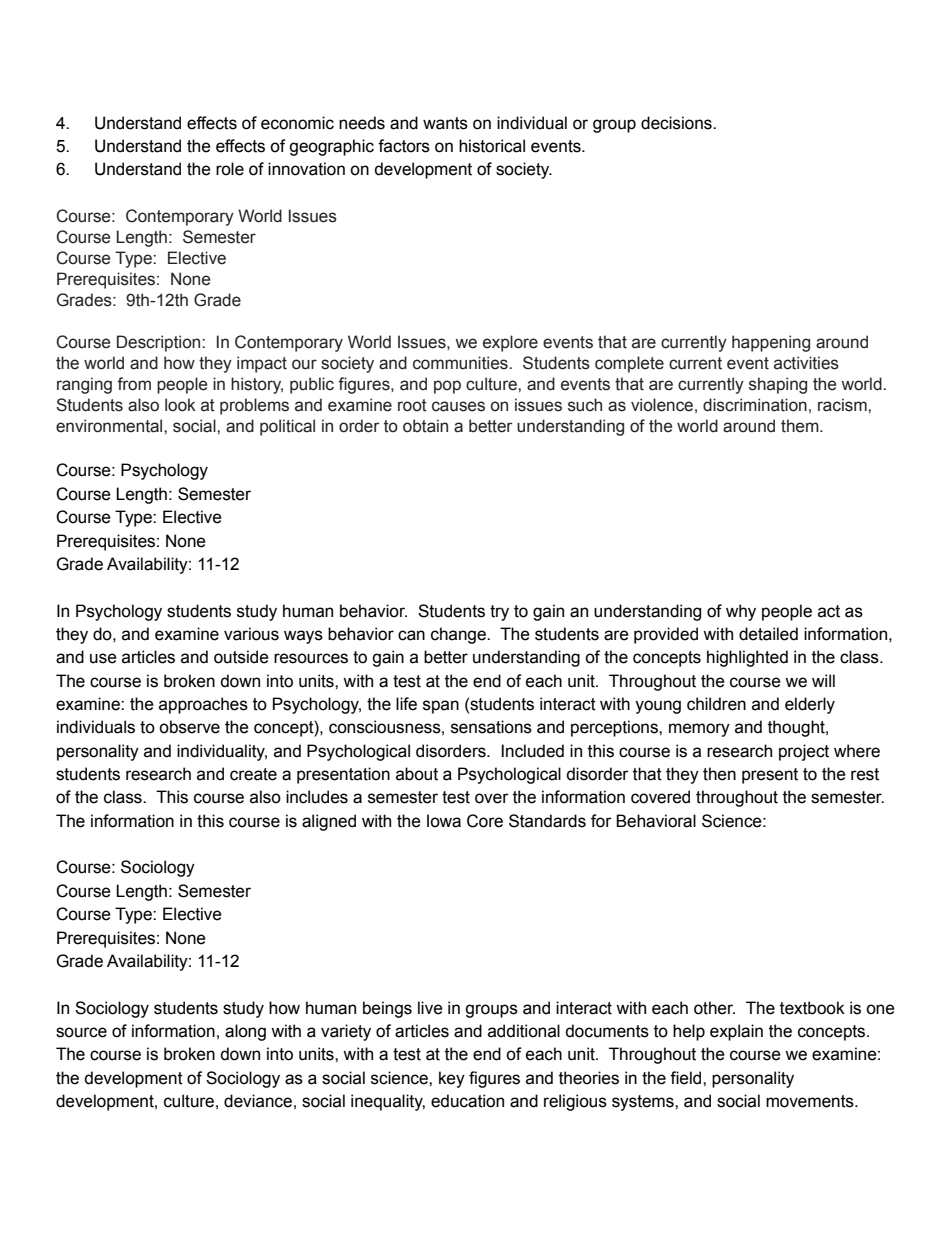 This page has width=952, height=1233. I want to click on try, so click(499, 613).
